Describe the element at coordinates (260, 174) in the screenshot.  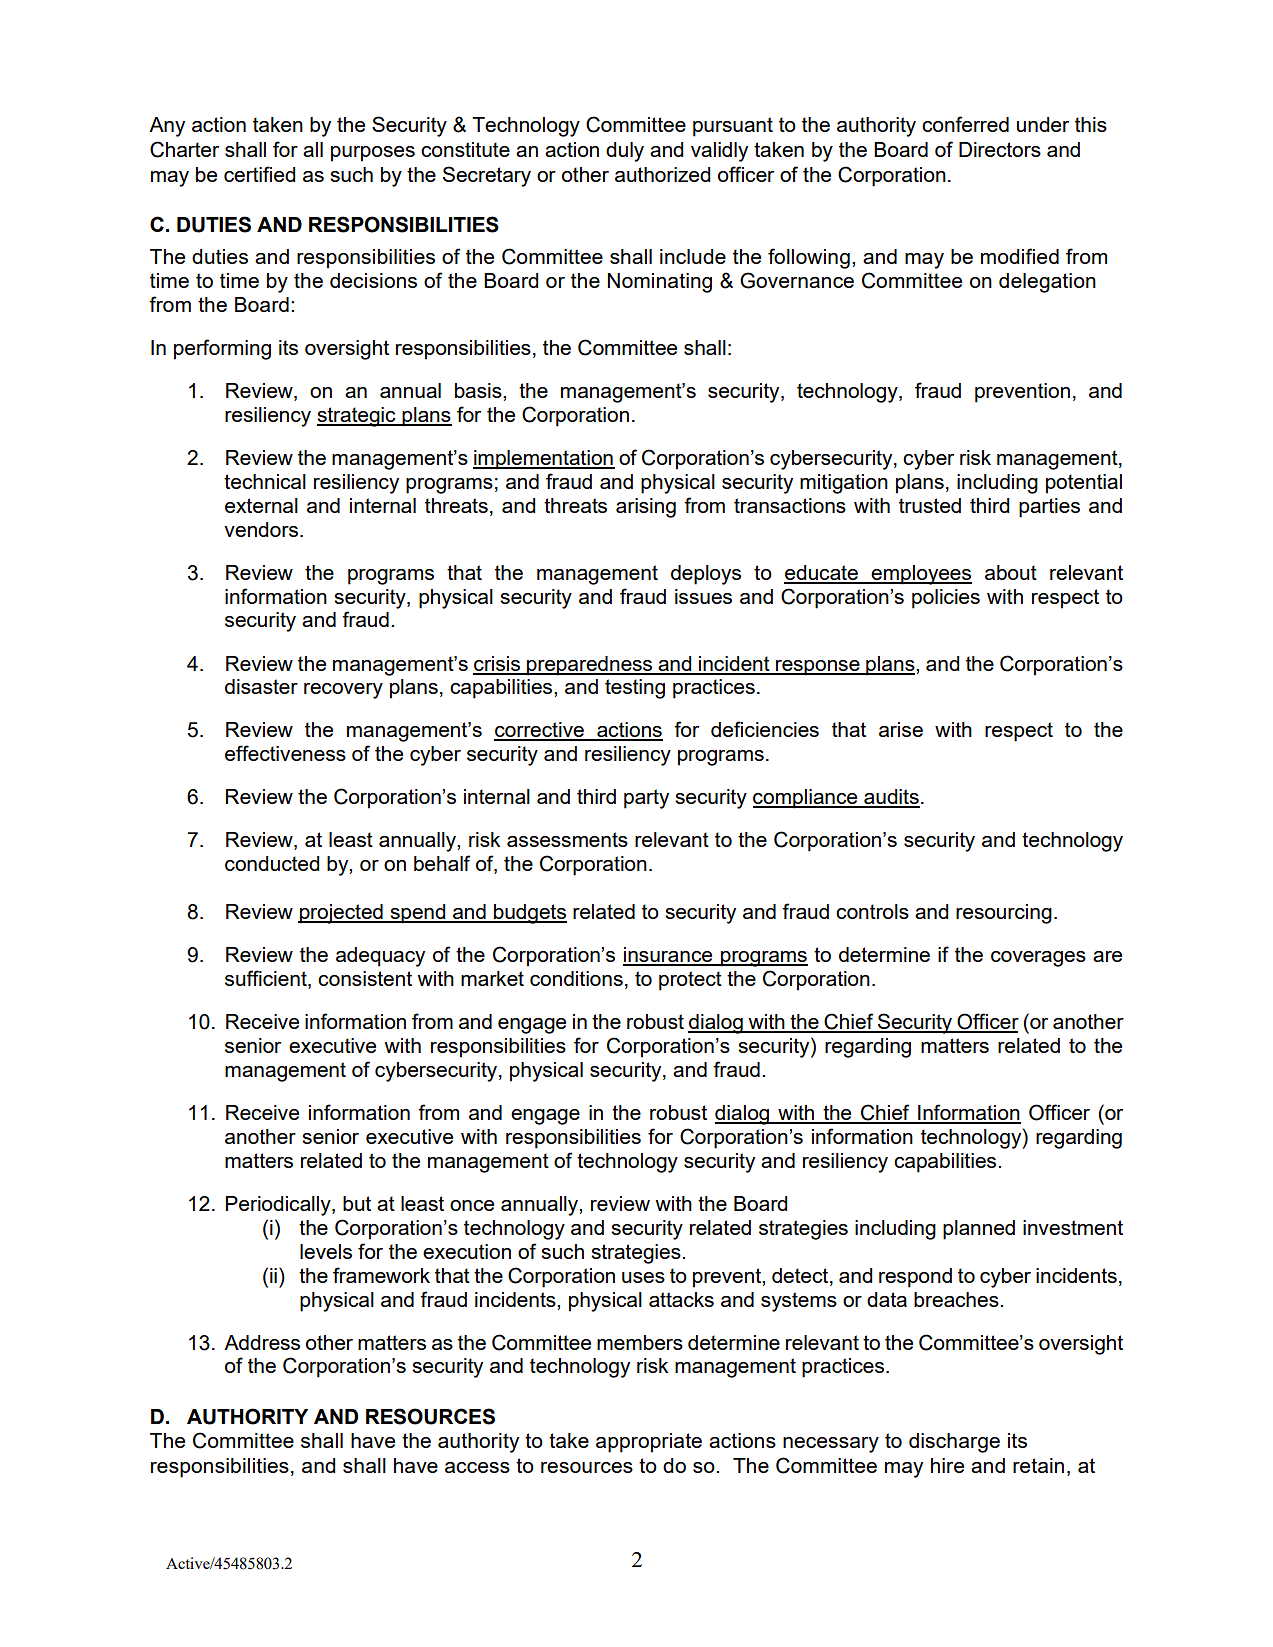
I see `certified` at that location.
